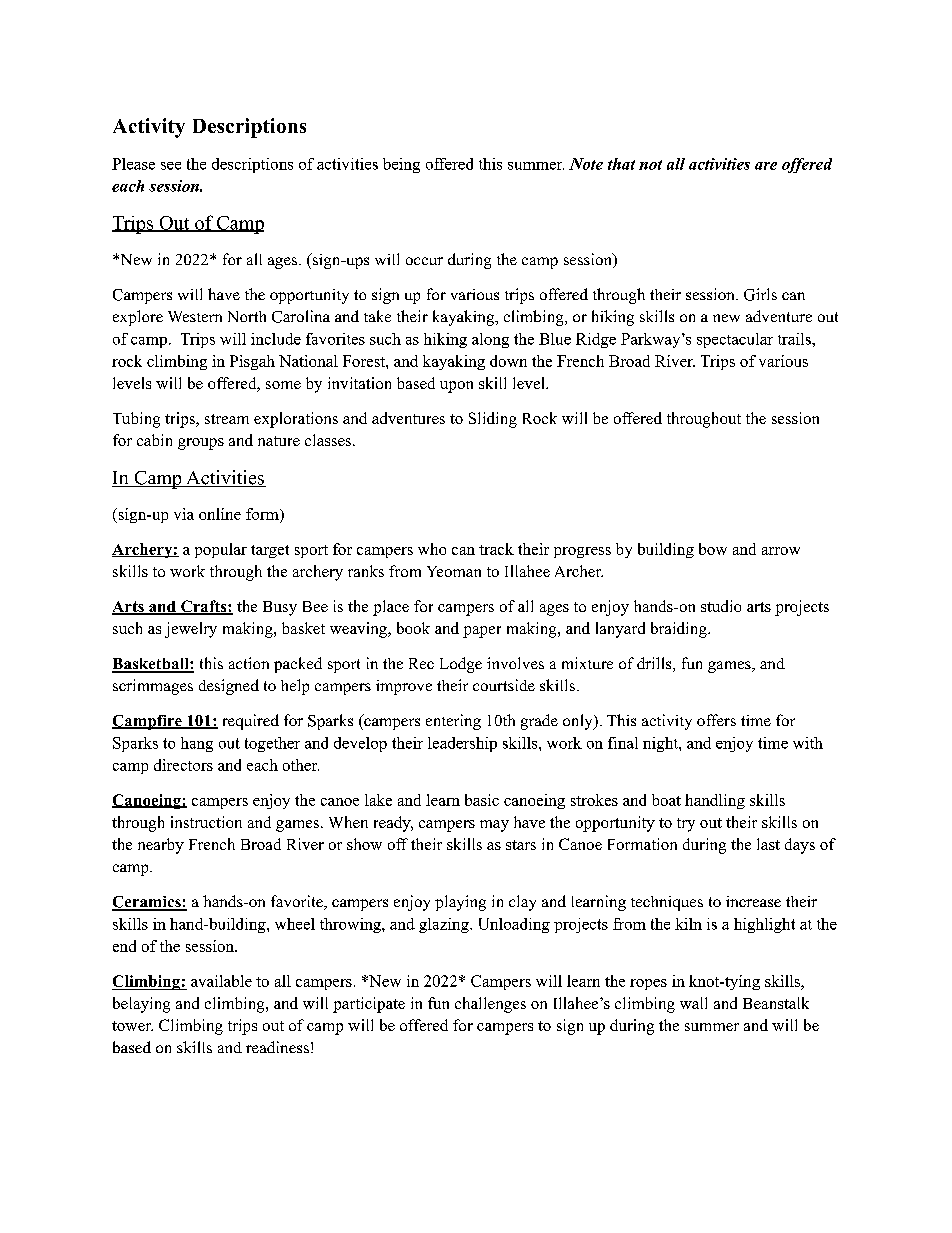  What do you see at coordinates (227, 419) in the image?
I see `stream` at bounding box center [227, 419].
